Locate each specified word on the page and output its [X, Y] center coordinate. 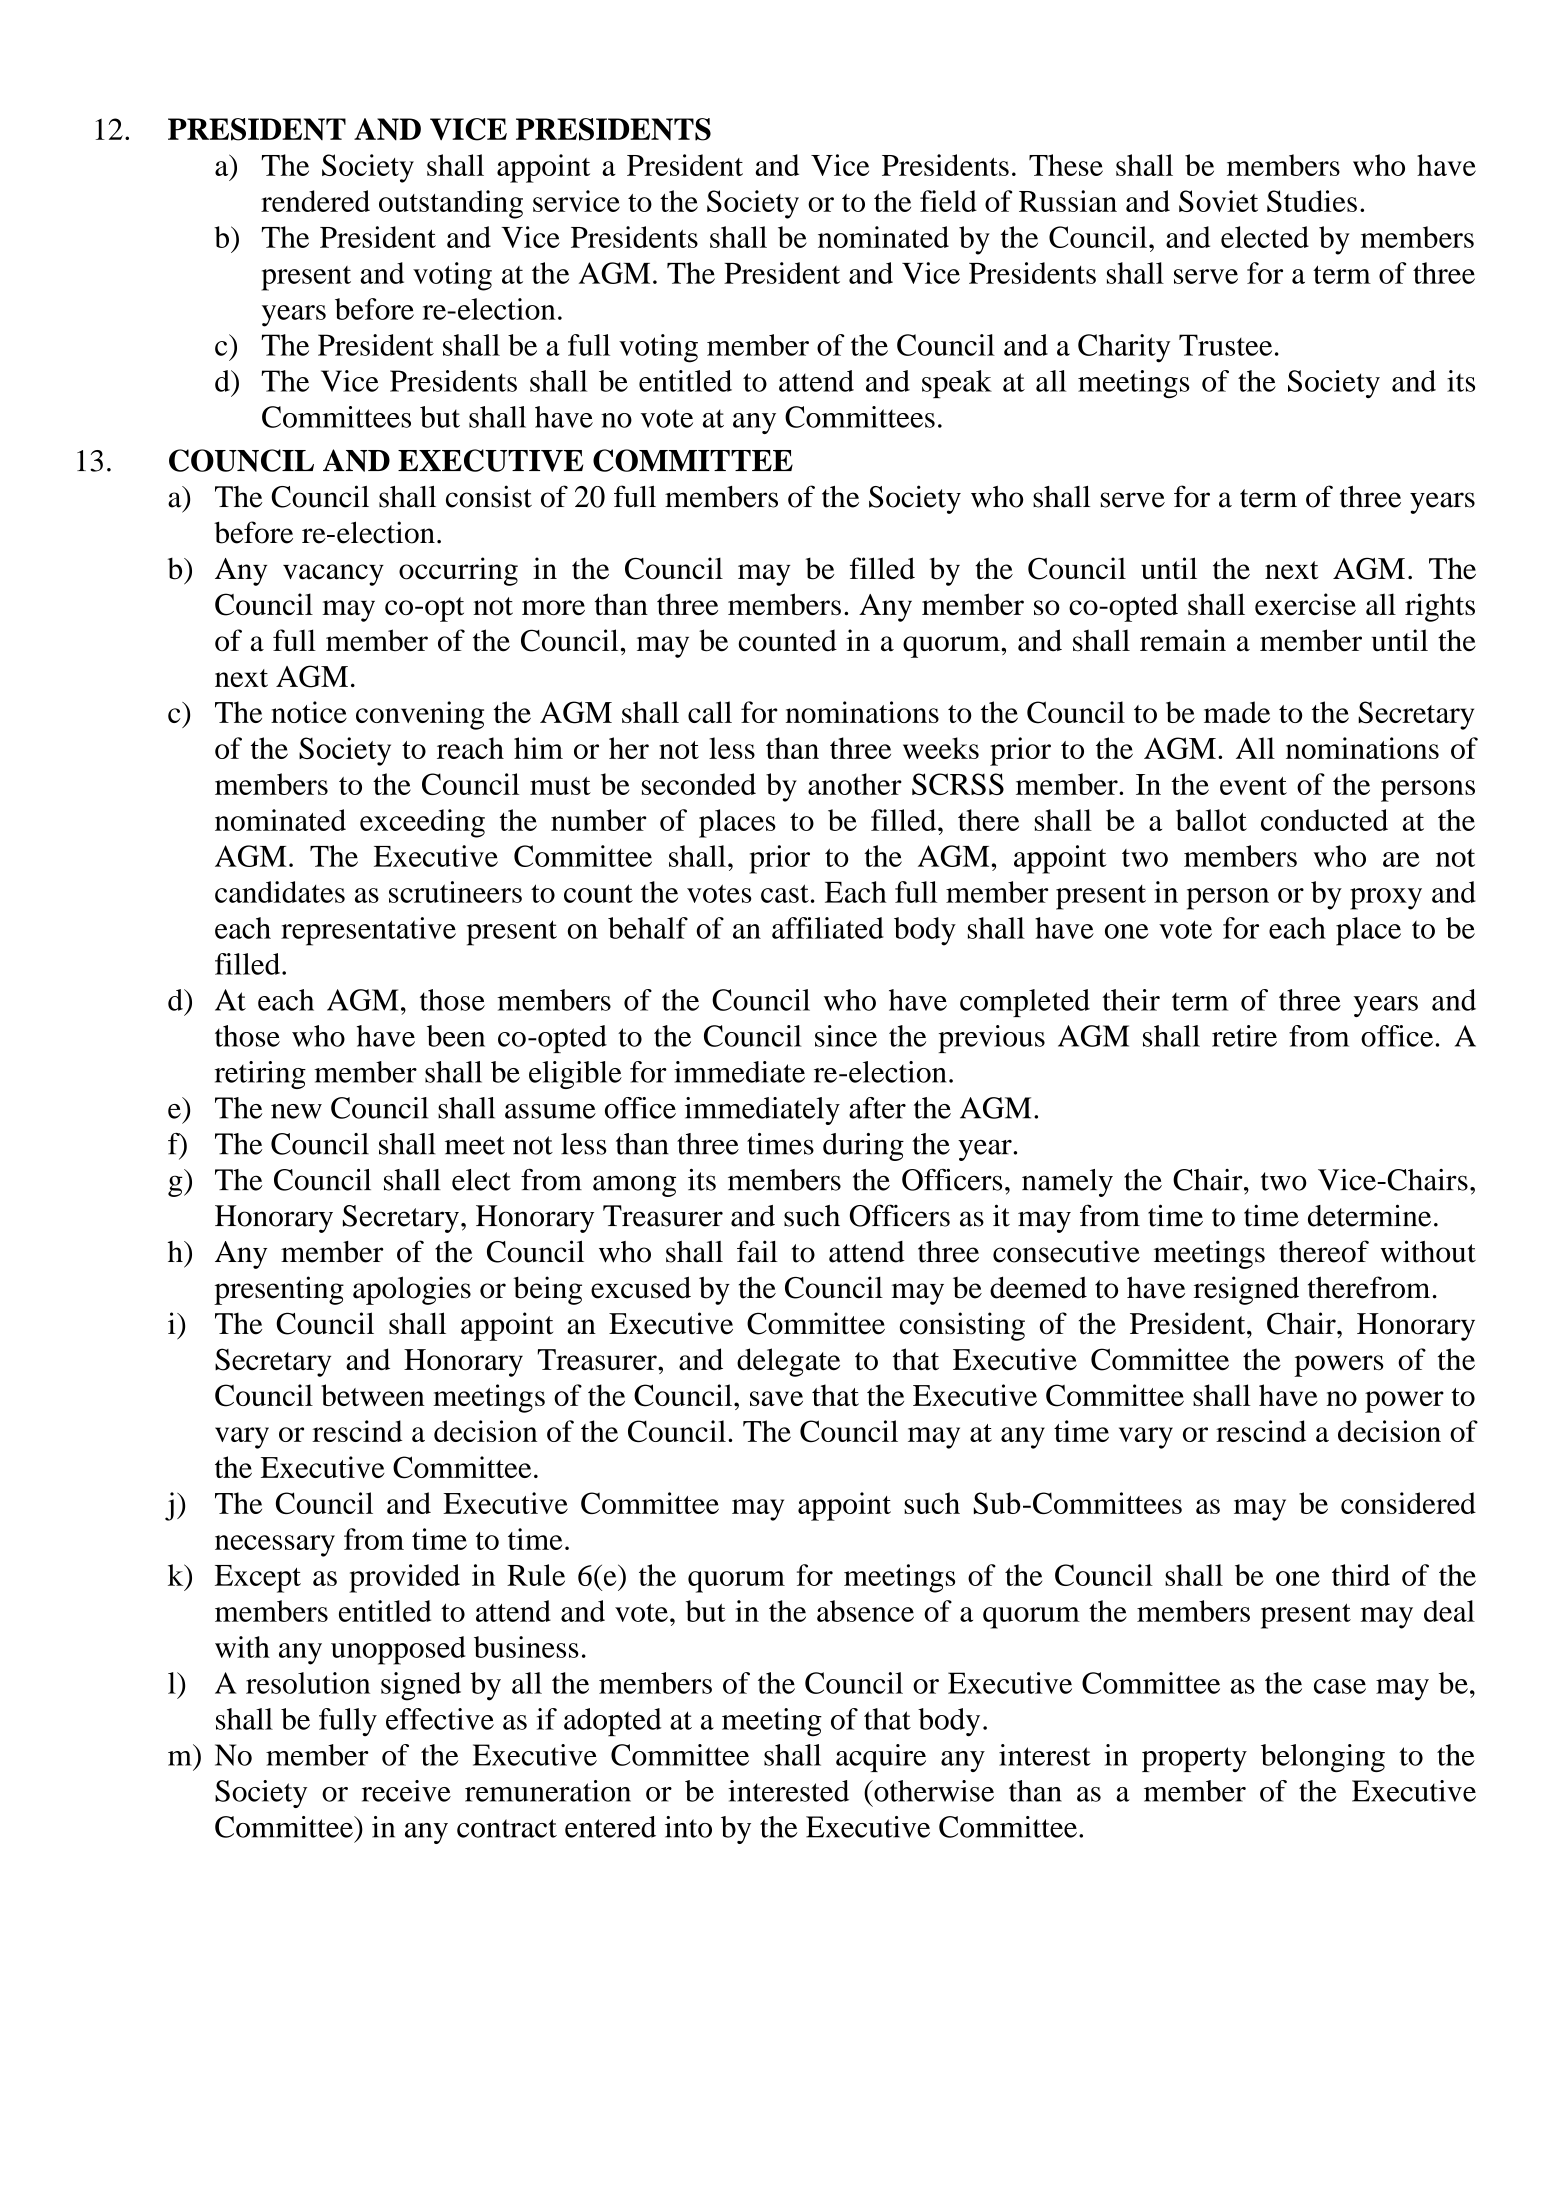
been [456, 1036]
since [846, 1036]
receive [406, 1791]
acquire [881, 1758]
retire [1244, 1036]
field [948, 201]
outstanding [451, 204]
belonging [1323, 1758]
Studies [1312, 201]
